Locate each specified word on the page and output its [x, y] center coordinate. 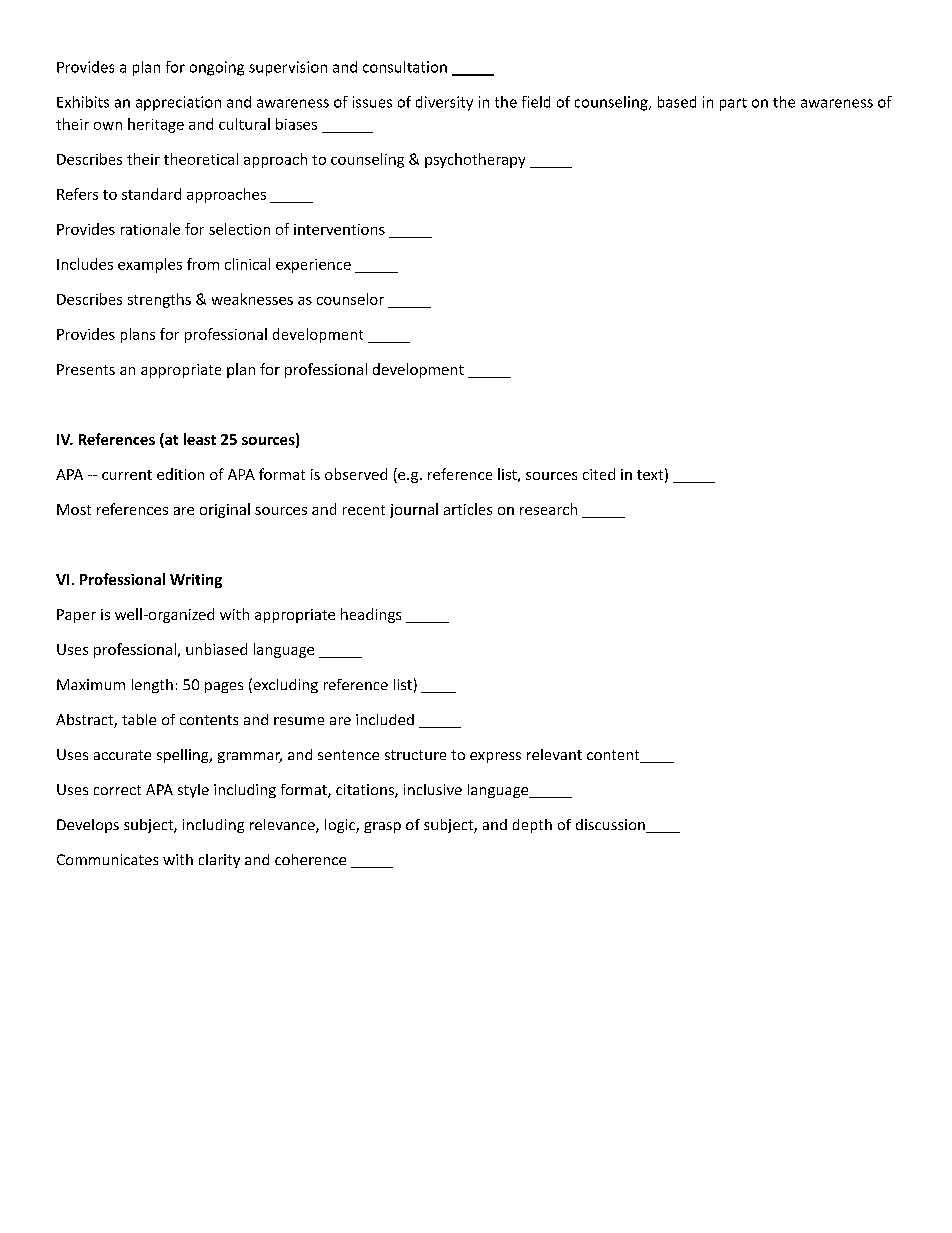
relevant [554, 754]
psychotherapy [475, 160]
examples [150, 265]
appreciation [178, 103]
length [152, 686]
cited [599, 474]
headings [371, 615]
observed [356, 474]
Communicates [107, 859]
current [127, 475]
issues [372, 102]
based [677, 102]
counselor [350, 299]
